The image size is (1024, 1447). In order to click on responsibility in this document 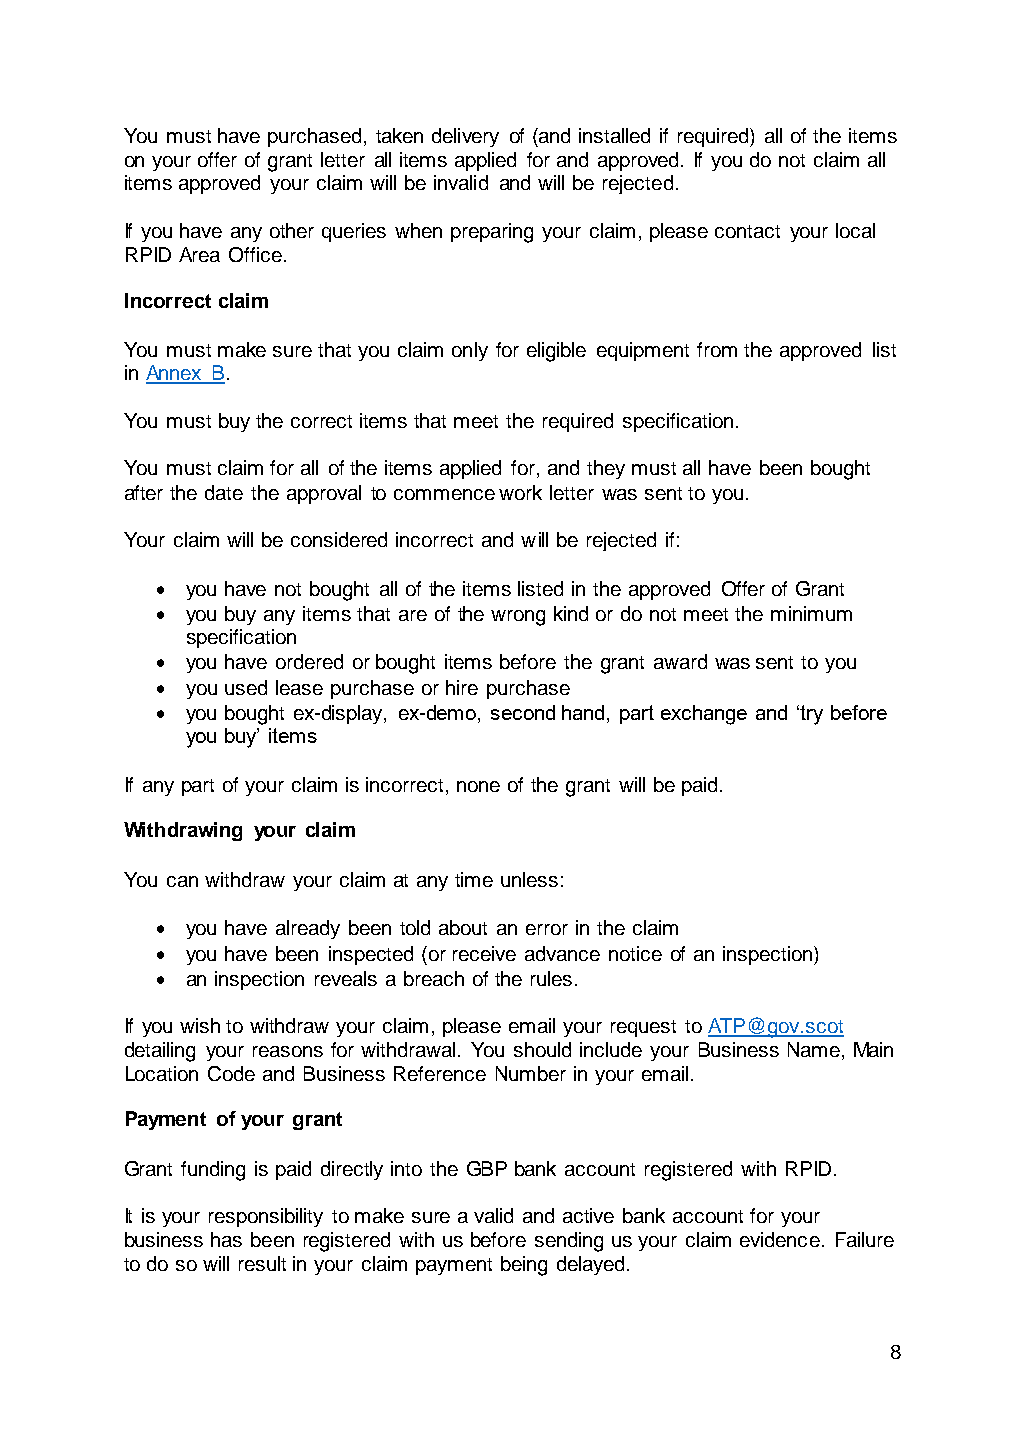, I will do `click(266, 1217)`.
